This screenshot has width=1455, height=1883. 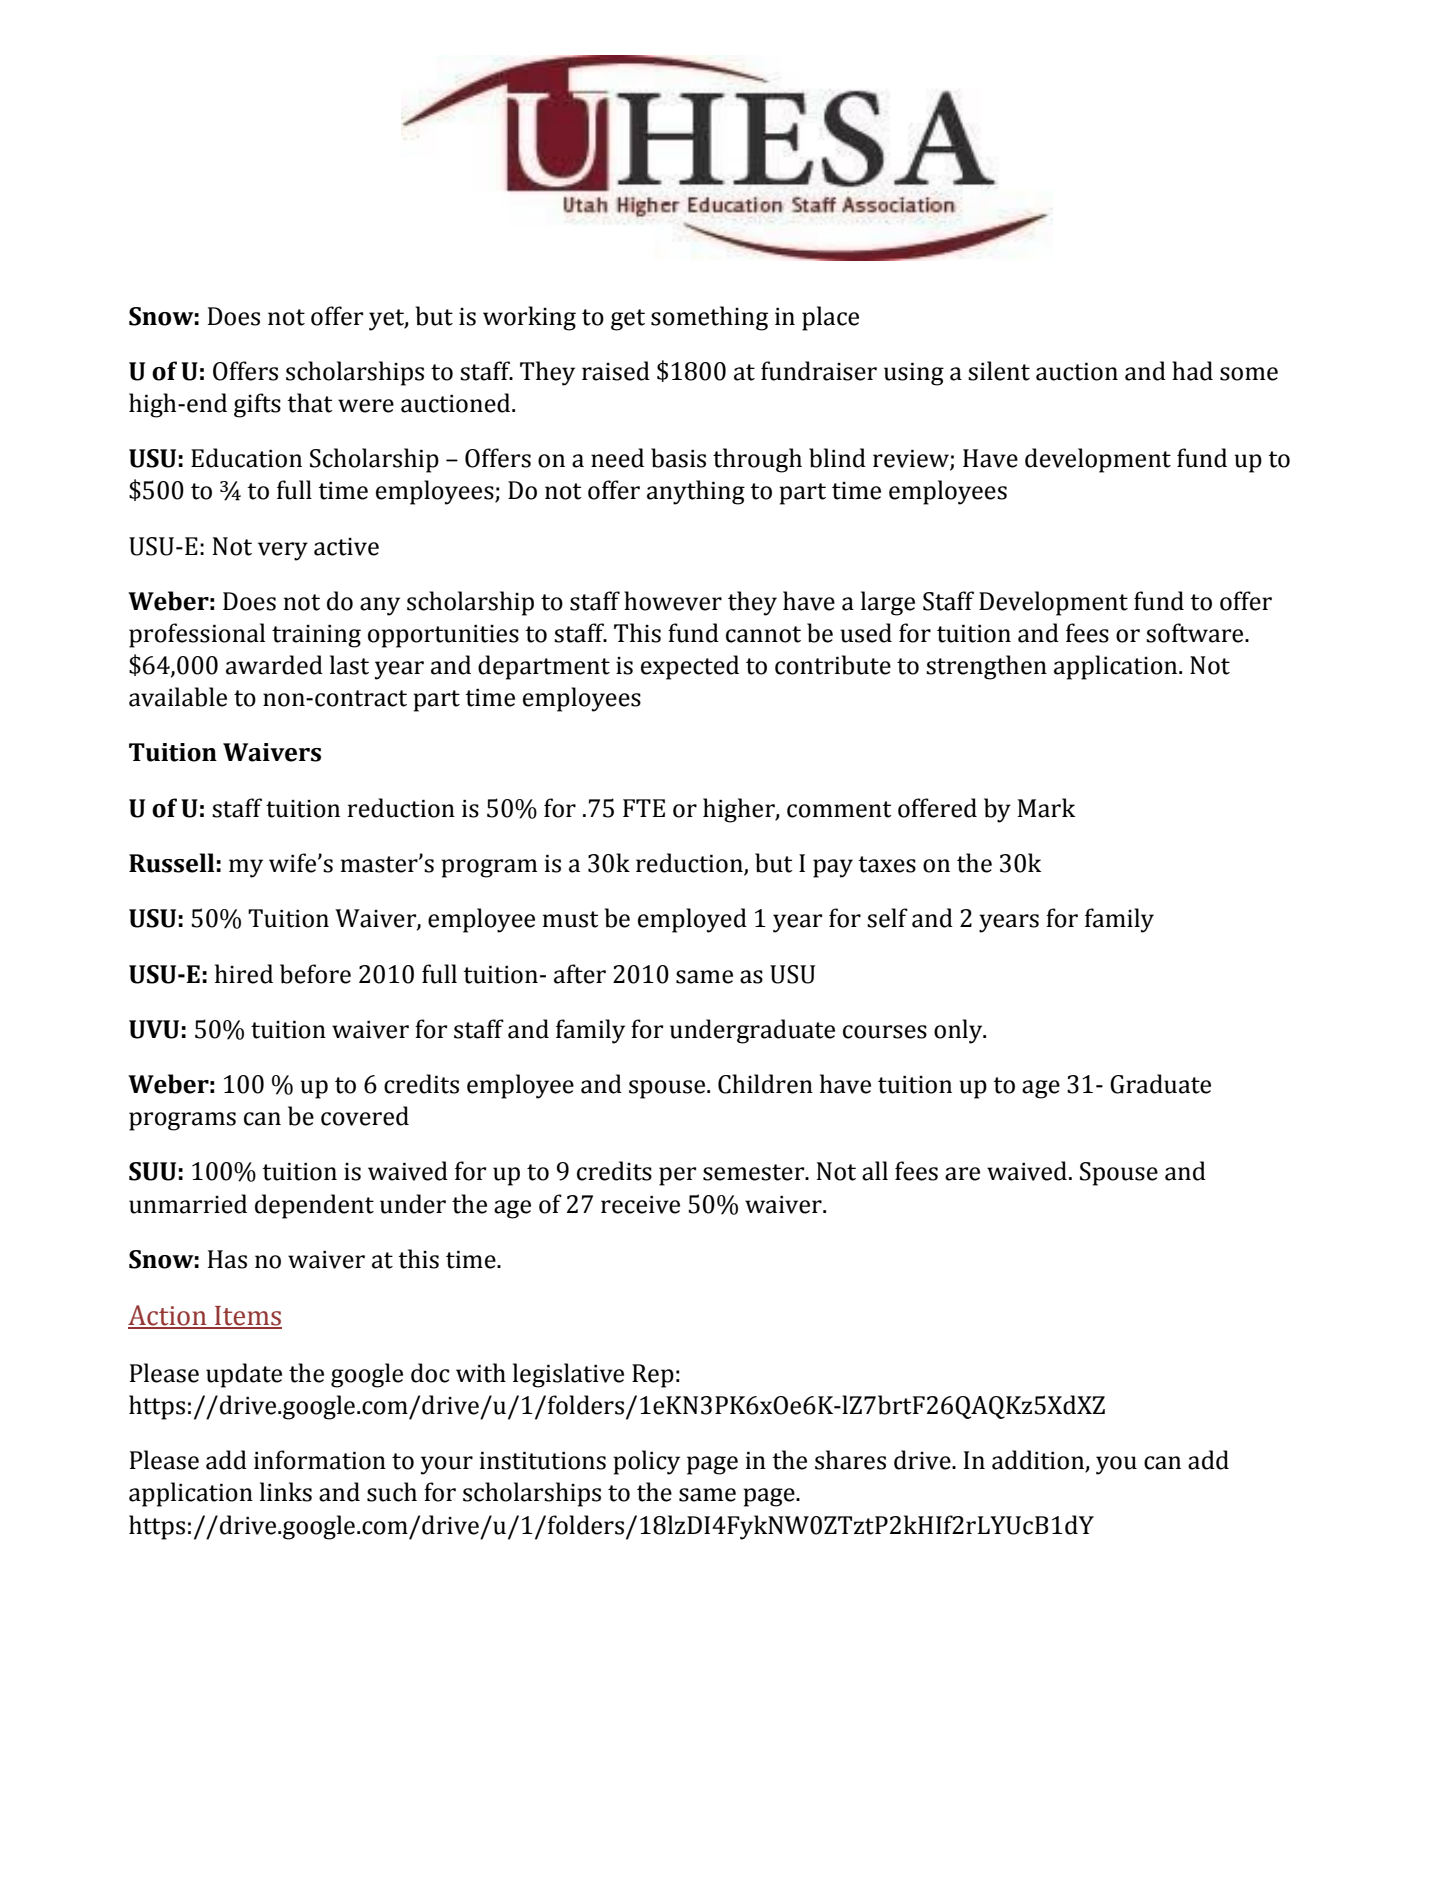 I want to click on raised, so click(x=616, y=371).
